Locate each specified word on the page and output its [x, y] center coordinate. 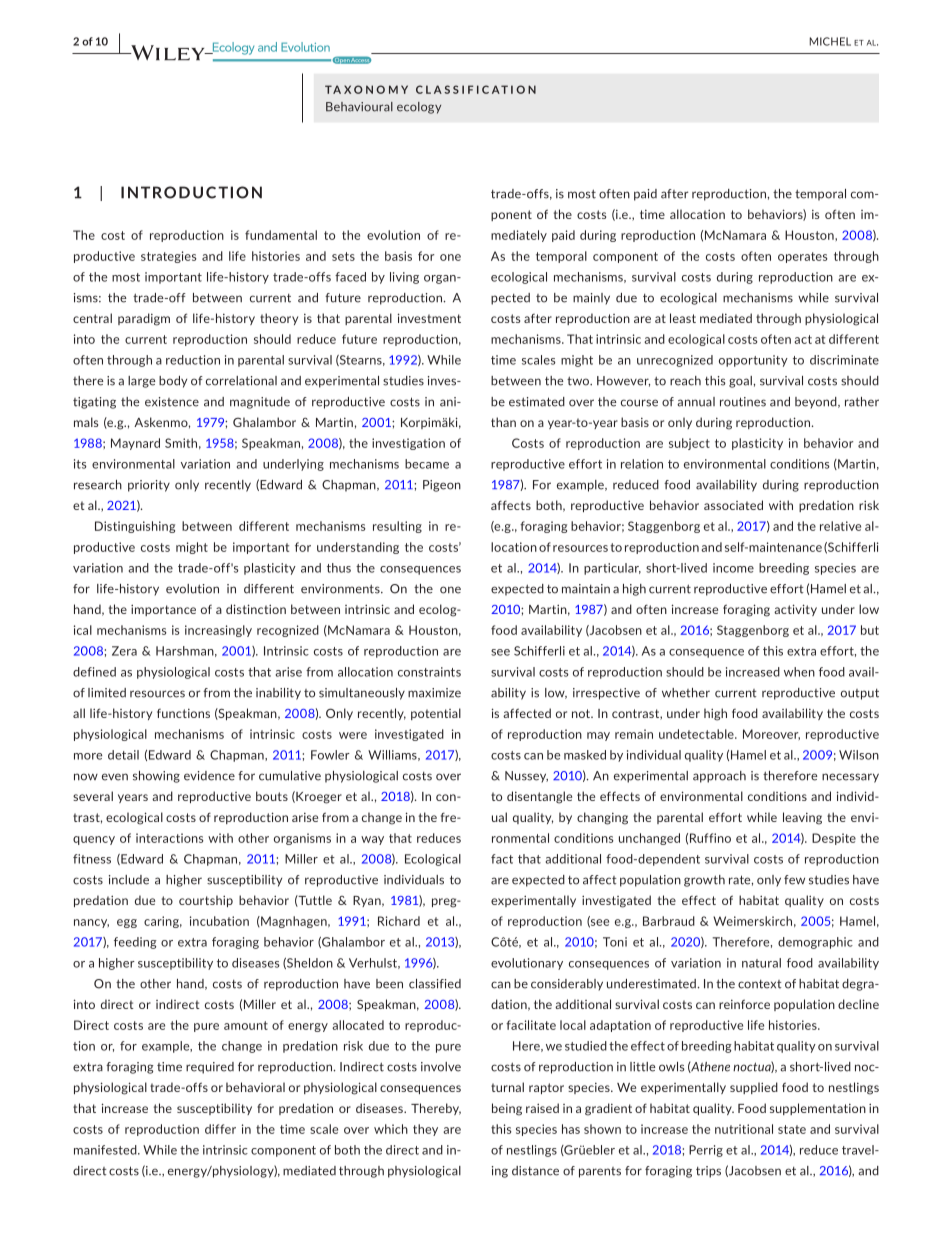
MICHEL [830, 41]
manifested [106, 1150]
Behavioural [359, 107]
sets [343, 256]
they [425, 1130]
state [792, 1129]
